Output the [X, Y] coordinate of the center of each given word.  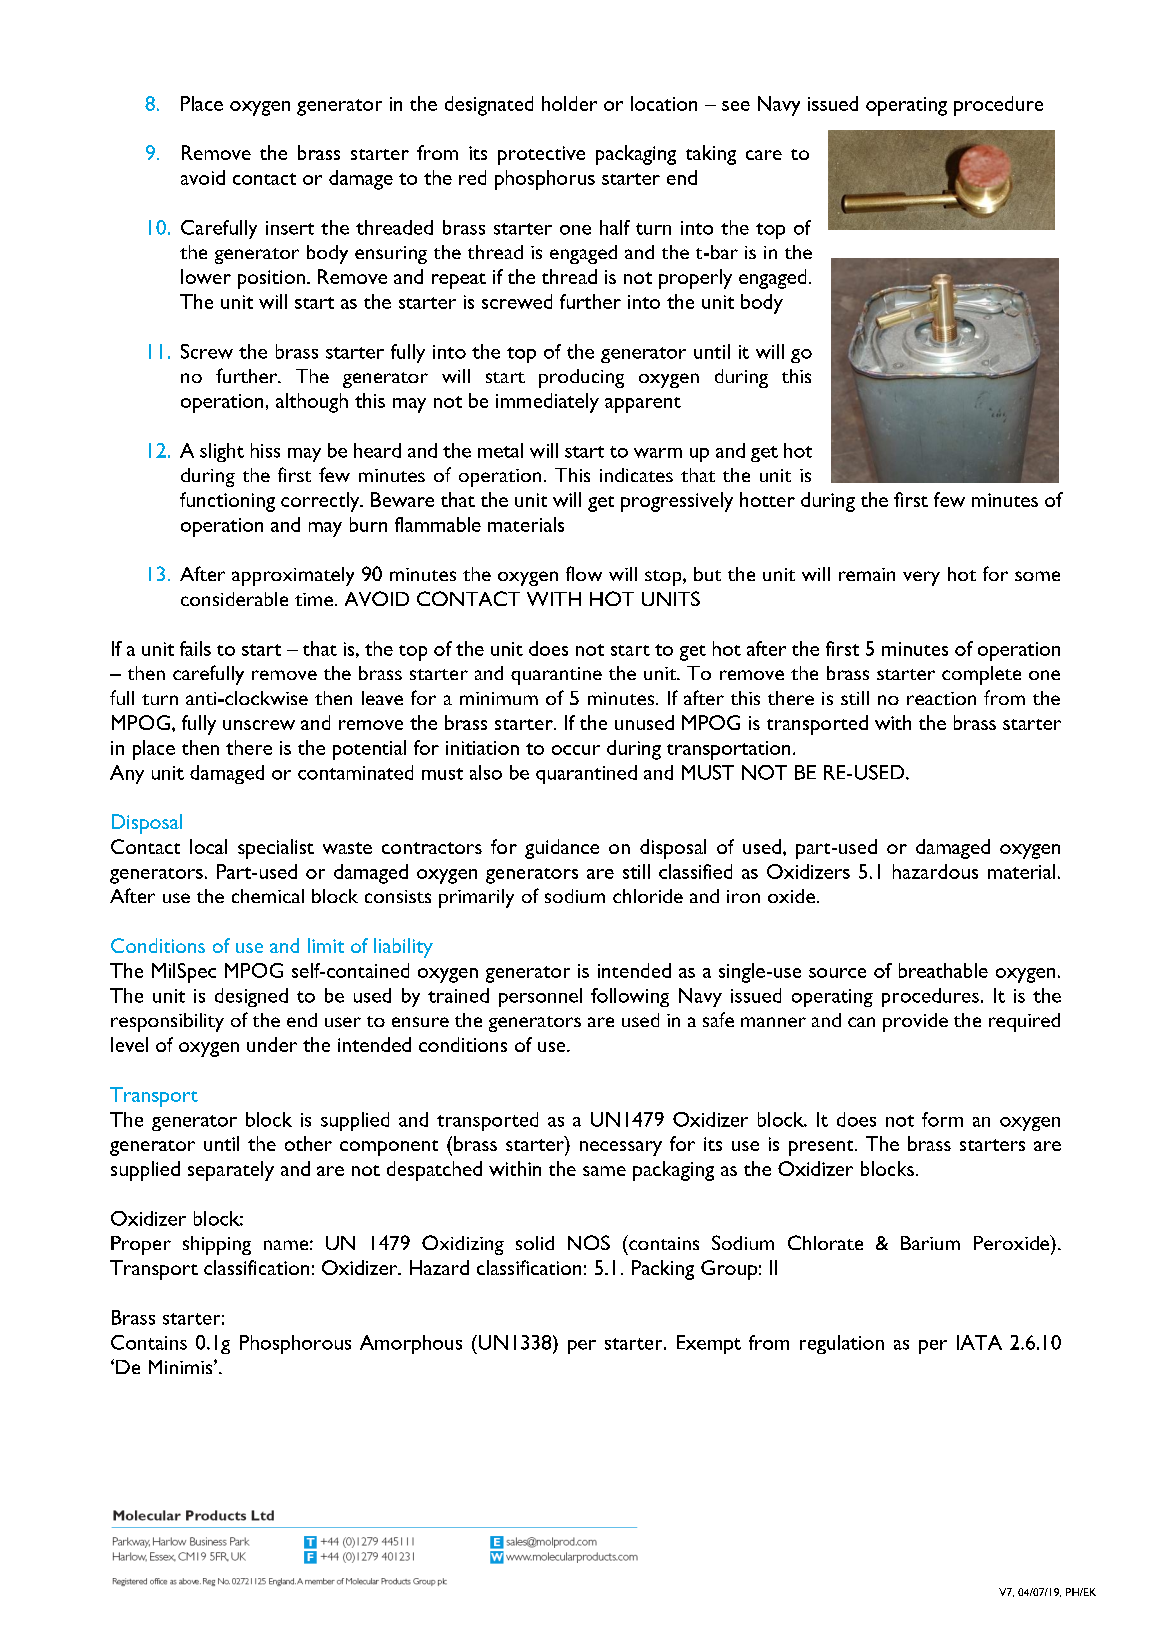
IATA [979, 1342]
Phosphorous [295, 1344]
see [736, 106]
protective [541, 155]
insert [290, 228]
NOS [589, 1242]
